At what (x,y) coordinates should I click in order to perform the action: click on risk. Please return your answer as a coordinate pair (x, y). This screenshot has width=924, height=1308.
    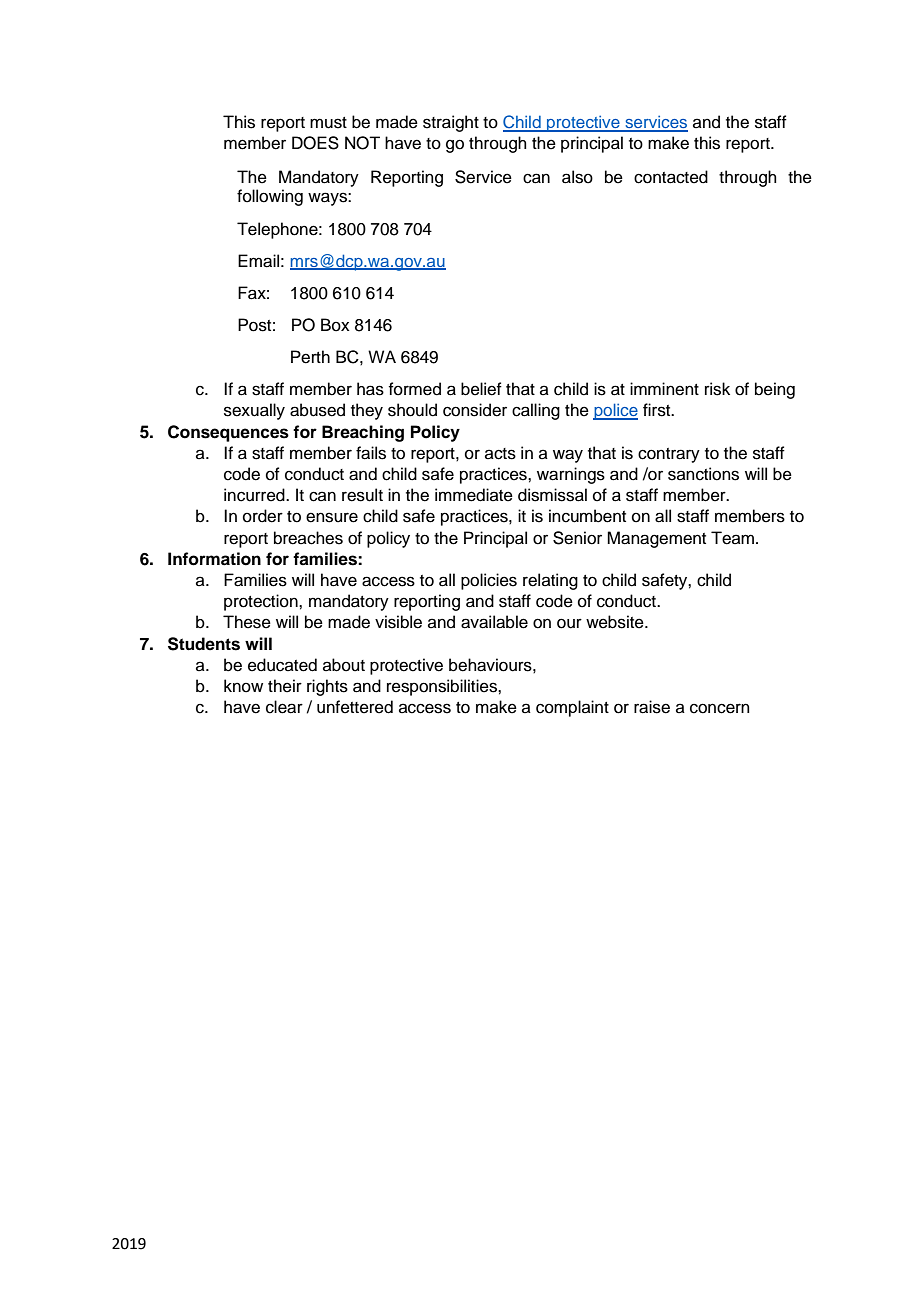
    Looking at the image, I should click on (717, 389).
